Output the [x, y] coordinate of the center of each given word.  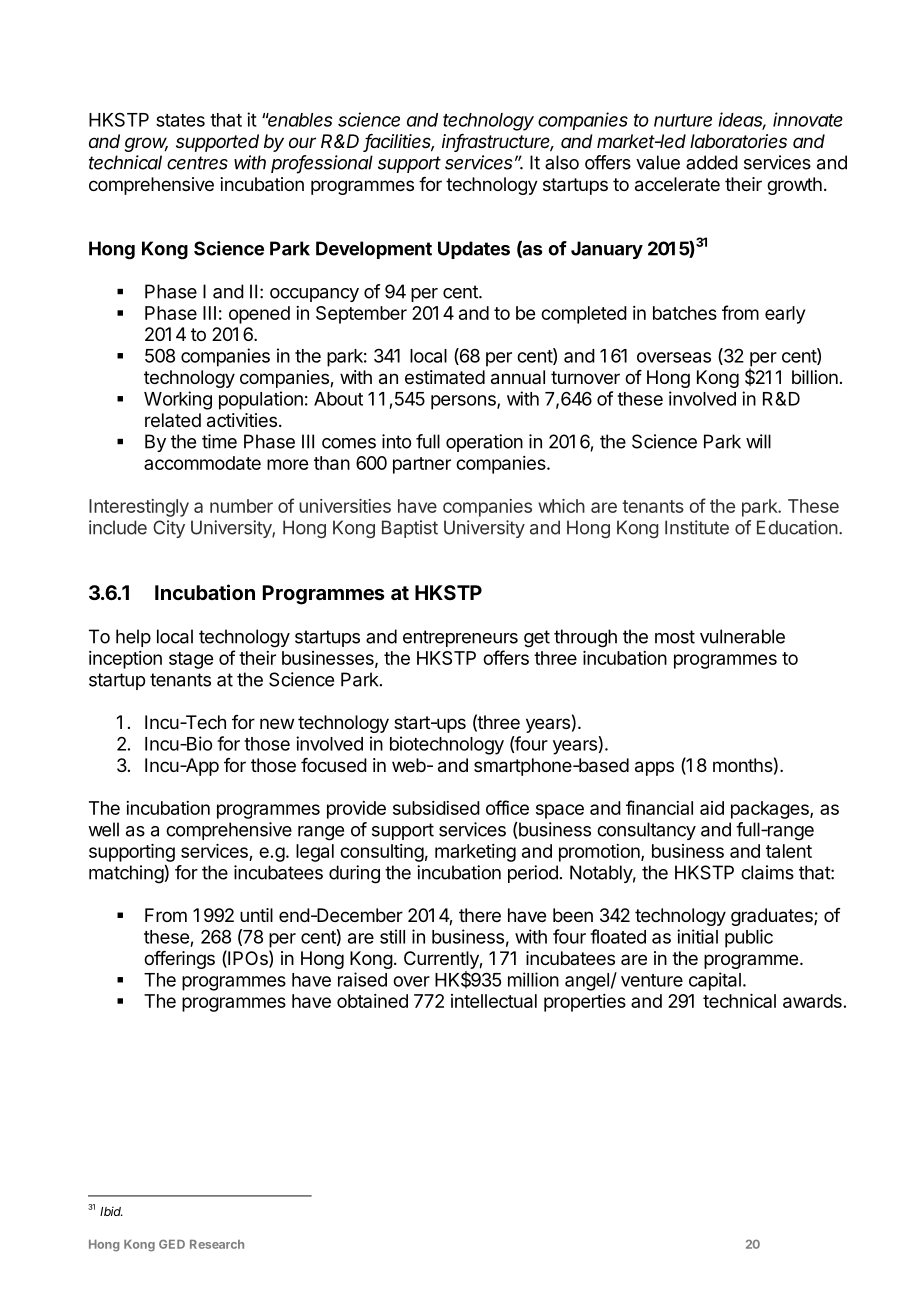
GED [172, 1244]
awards [812, 1001]
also [562, 162]
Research [217, 1244]
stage [191, 660]
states [180, 120]
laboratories [738, 141]
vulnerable [742, 636]
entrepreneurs [460, 638]
